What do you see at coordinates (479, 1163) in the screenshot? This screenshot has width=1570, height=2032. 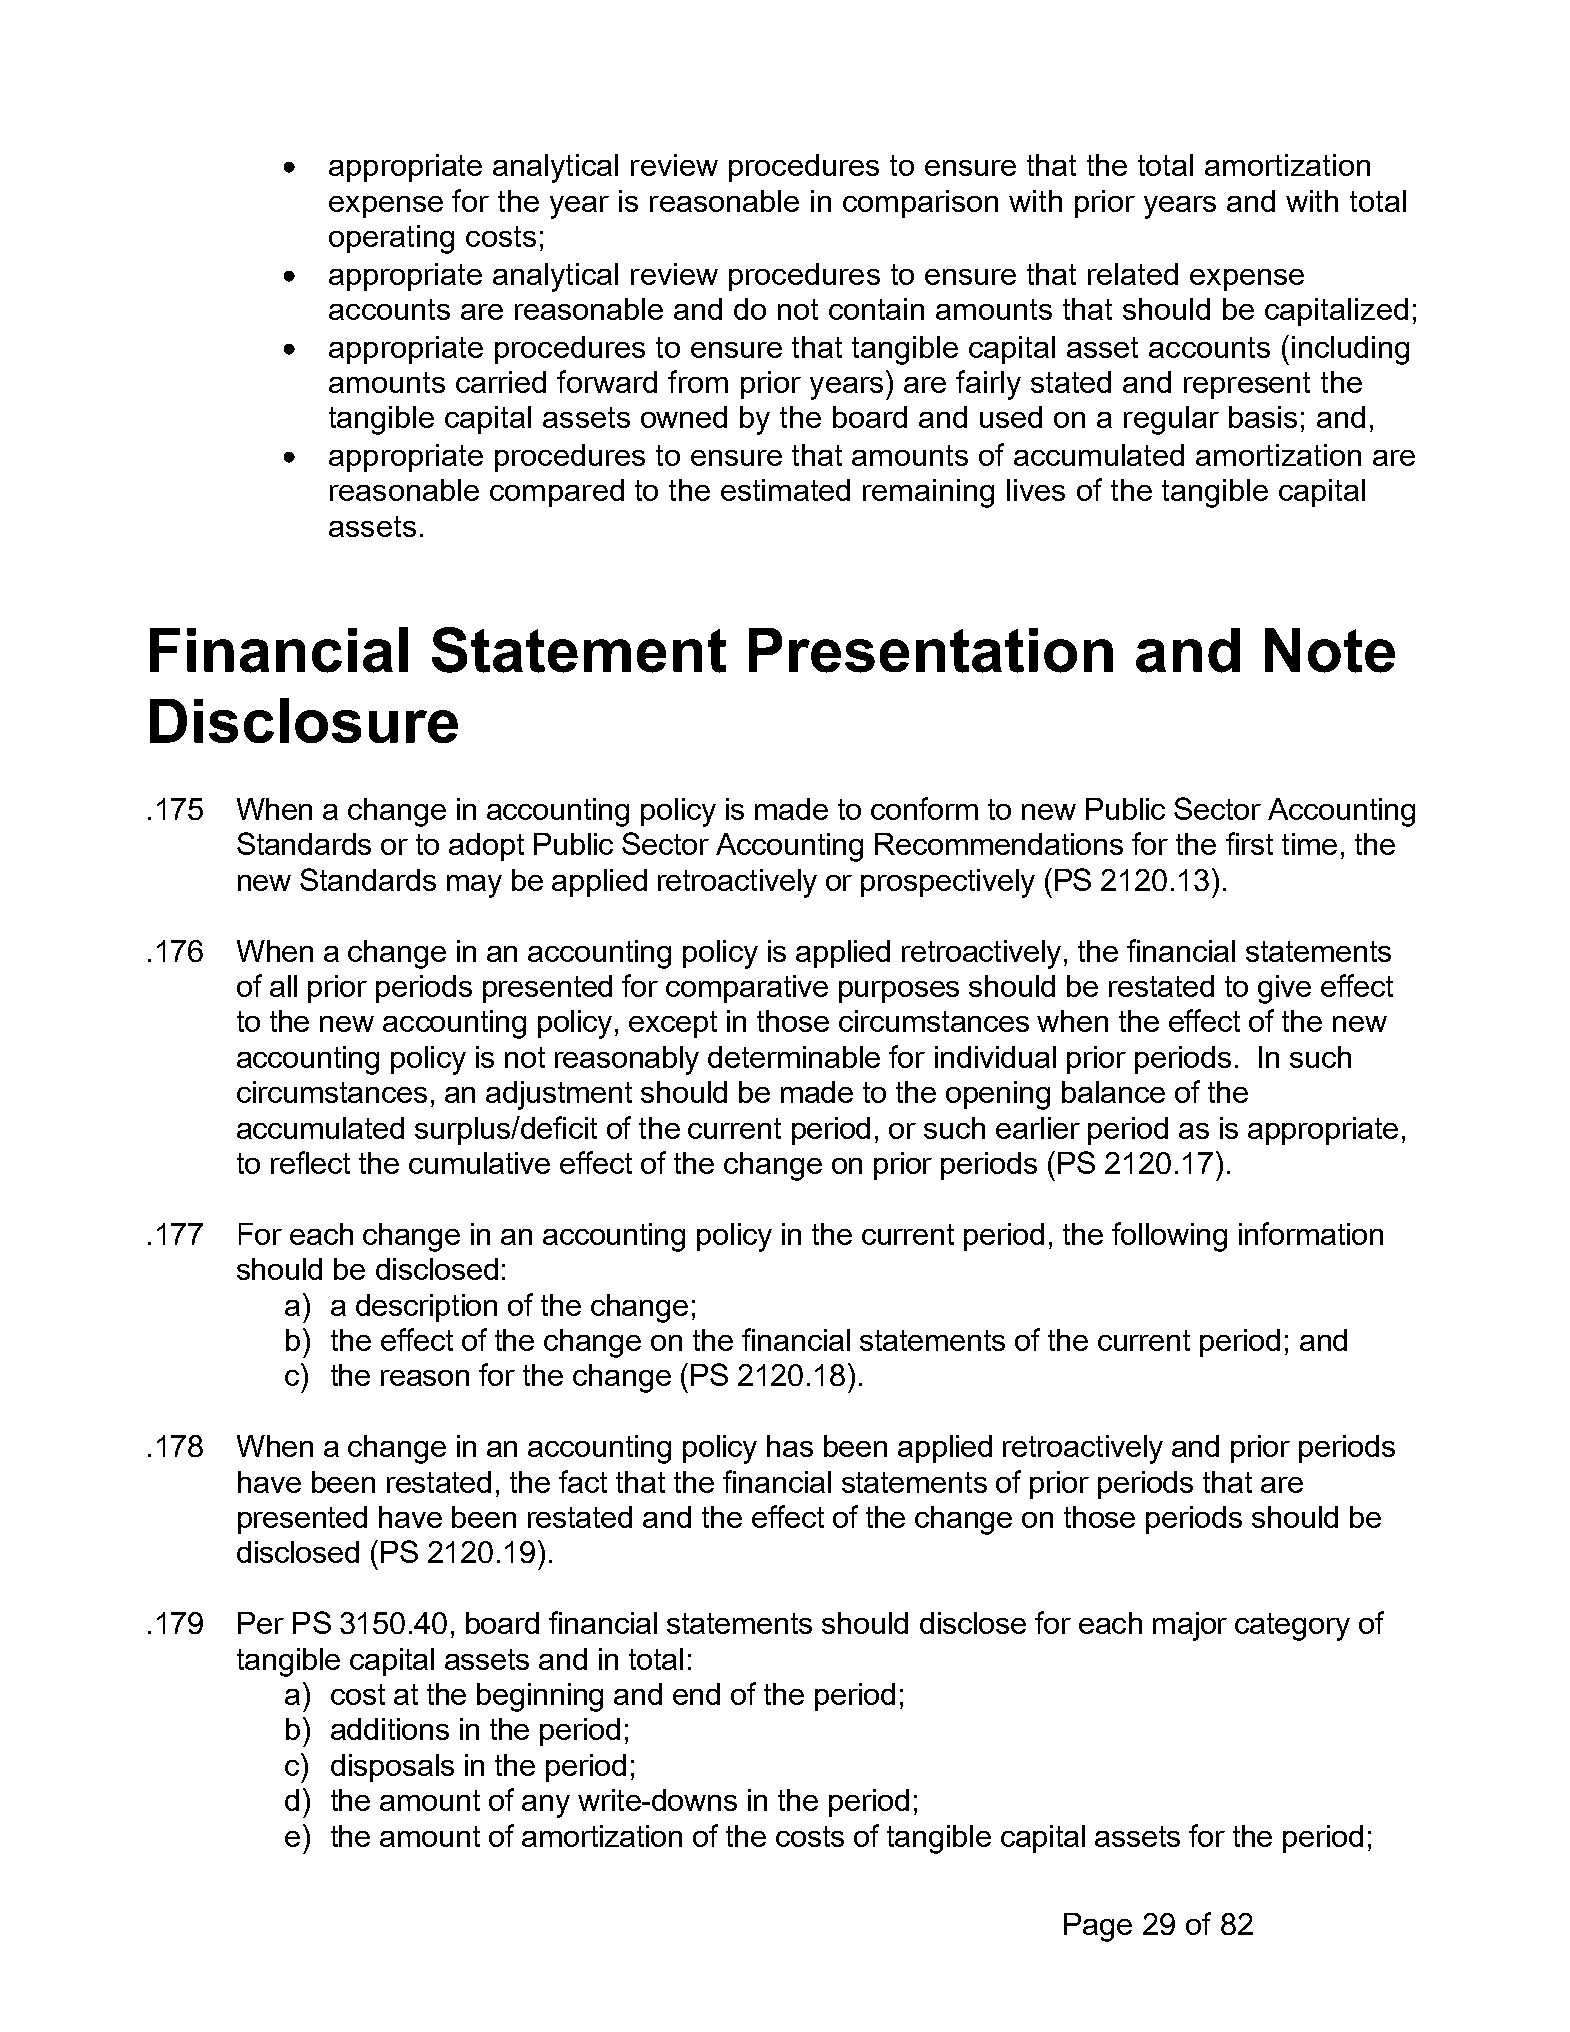 I see `cumulative` at bounding box center [479, 1163].
